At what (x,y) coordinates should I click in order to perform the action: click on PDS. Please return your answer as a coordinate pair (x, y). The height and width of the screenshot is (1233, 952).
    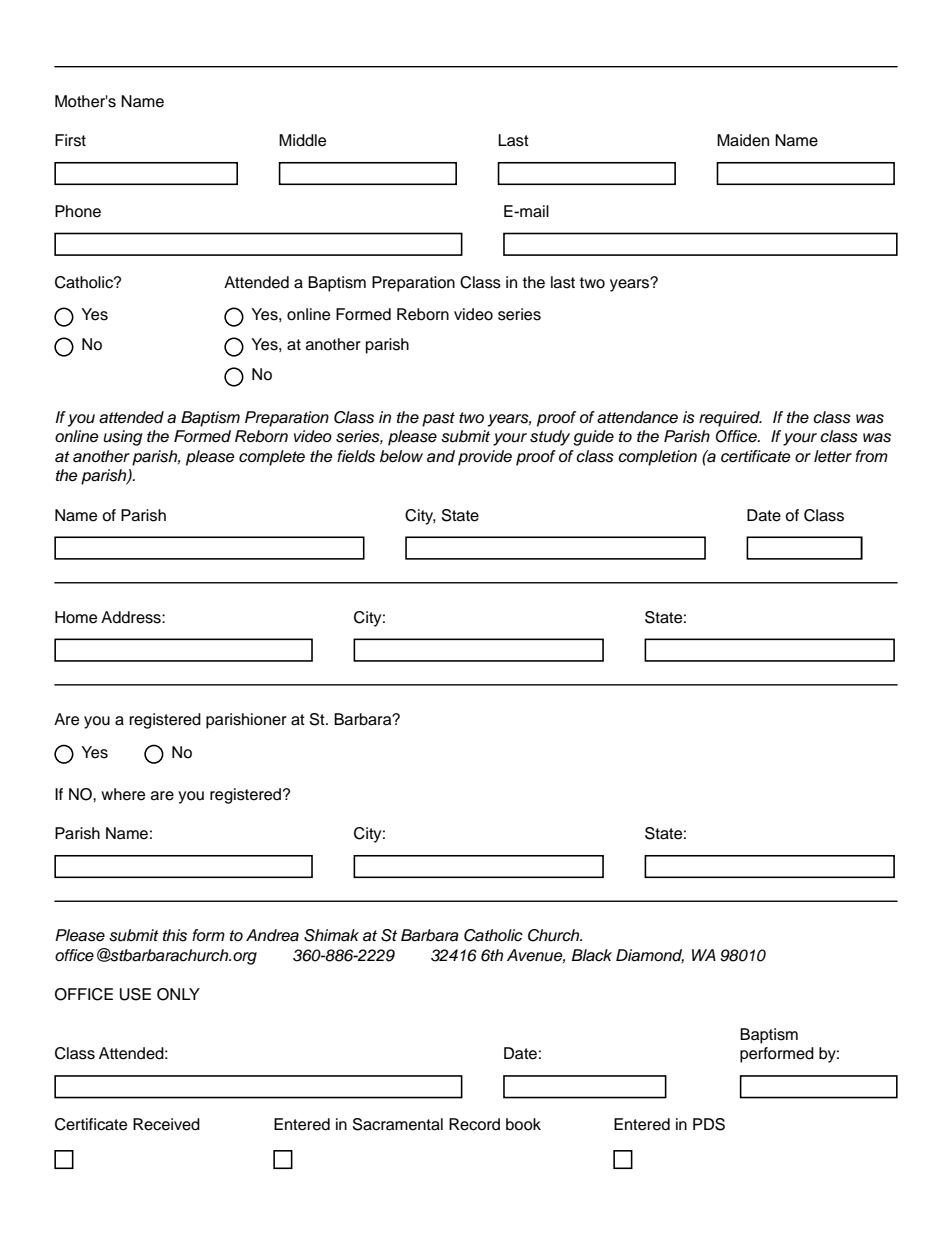
    Looking at the image, I should click on (709, 1124).
